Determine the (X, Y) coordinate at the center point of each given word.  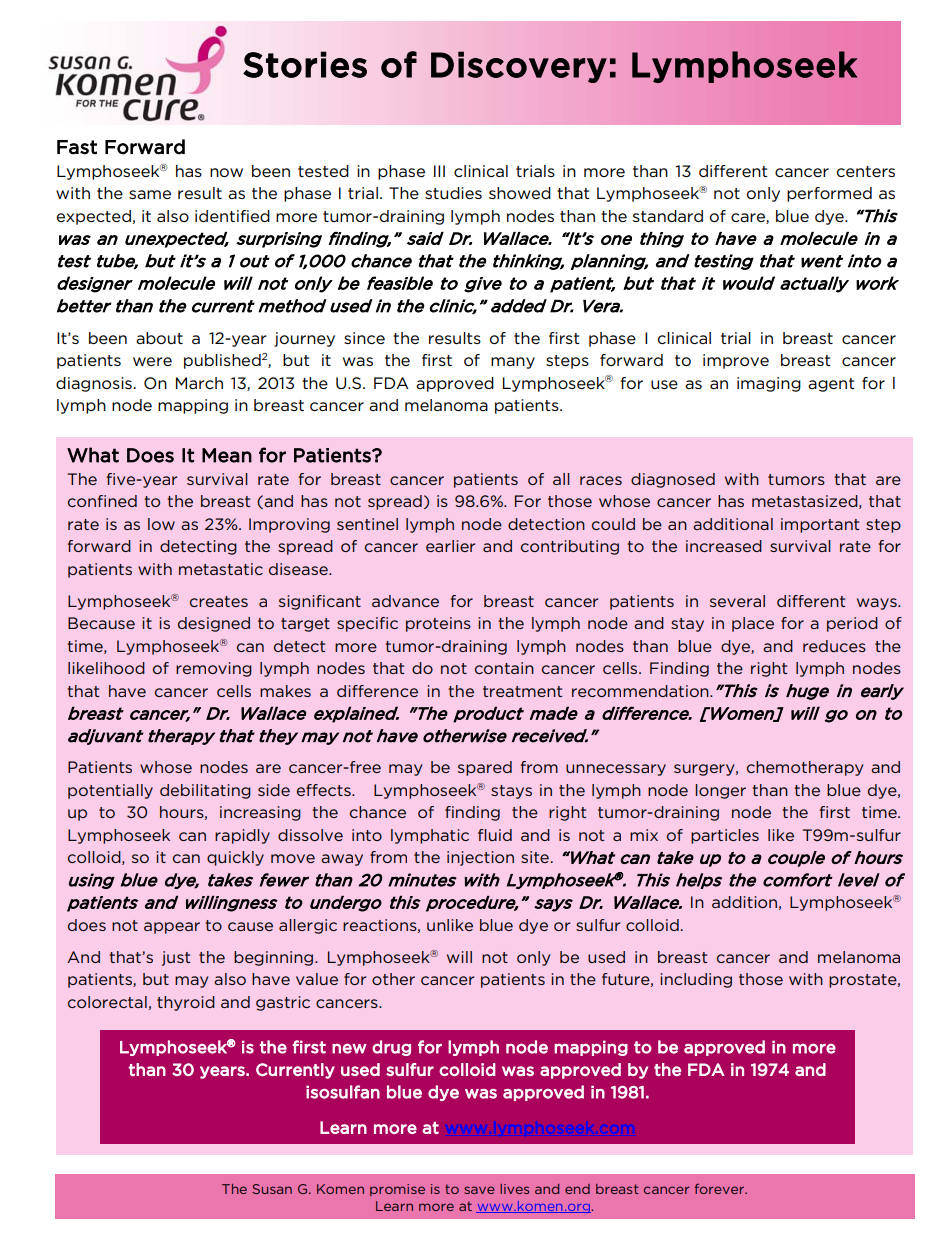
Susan (272, 1189)
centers (865, 171)
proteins (438, 624)
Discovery (519, 67)
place (753, 624)
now (226, 172)
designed (214, 624)
